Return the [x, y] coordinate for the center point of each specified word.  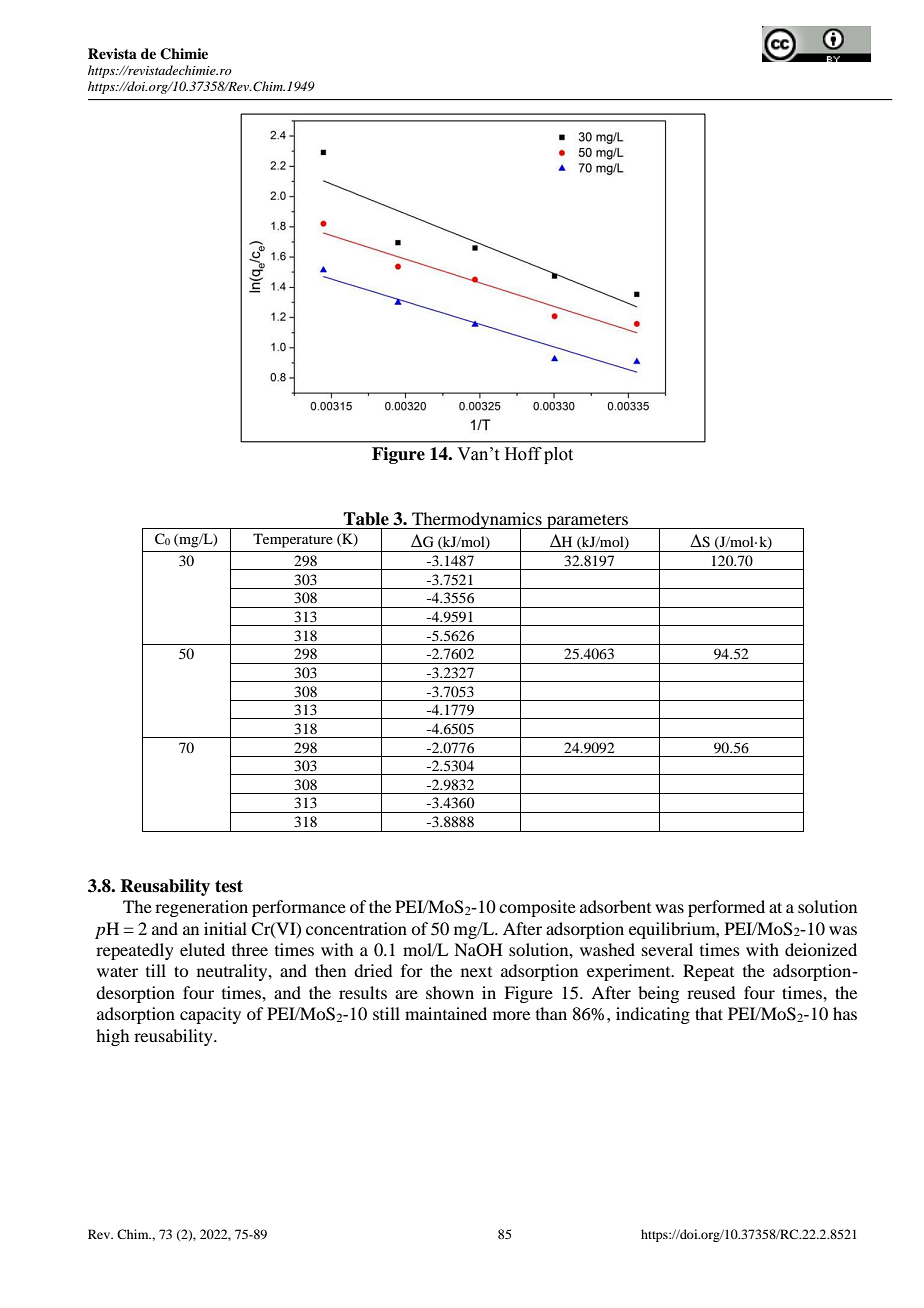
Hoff [523, 454]
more [511, 1015]
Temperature [293, 540]
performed [726, 908]
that [709, 1013]
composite [537, 908]
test [229, 886]
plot [558, 455]
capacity [210, 1015]
